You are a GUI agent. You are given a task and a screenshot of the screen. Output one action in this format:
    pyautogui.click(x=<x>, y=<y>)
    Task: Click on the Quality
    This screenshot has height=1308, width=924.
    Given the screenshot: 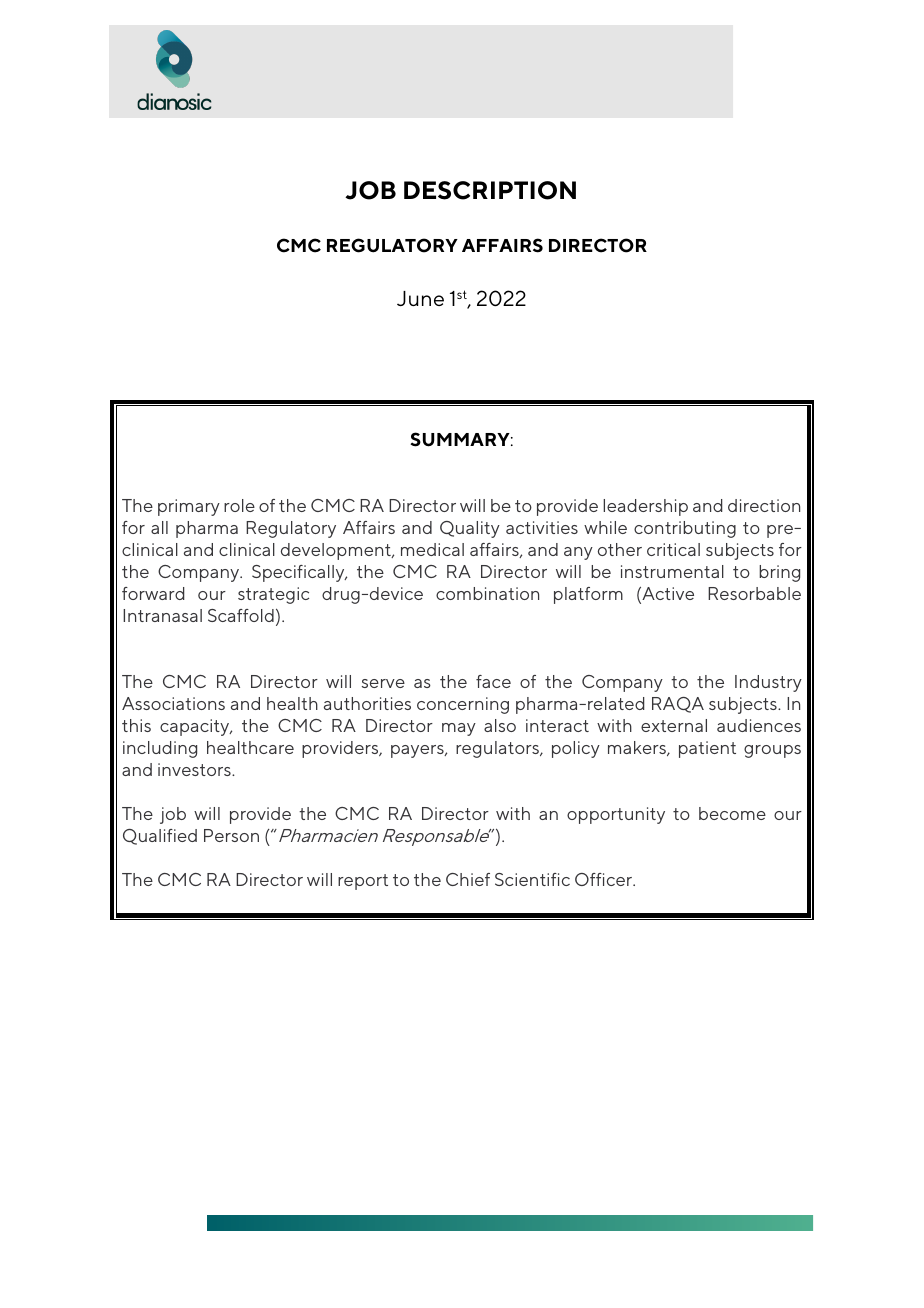 What is the action you would take?
    pyautogui.click(x=470, y=529)
